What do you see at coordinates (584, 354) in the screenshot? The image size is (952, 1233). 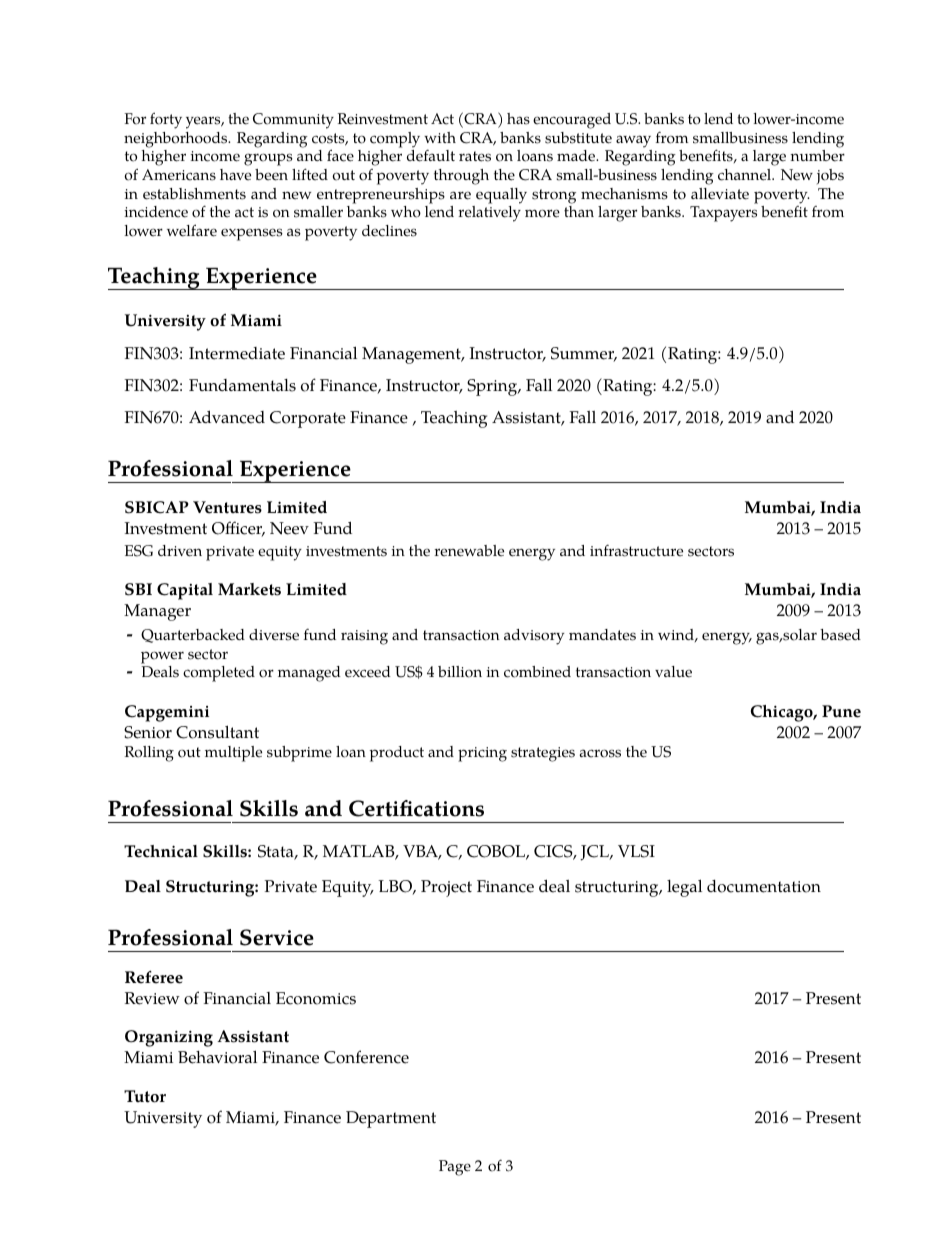 I see `Summer` at bounding box center [584, 354].
